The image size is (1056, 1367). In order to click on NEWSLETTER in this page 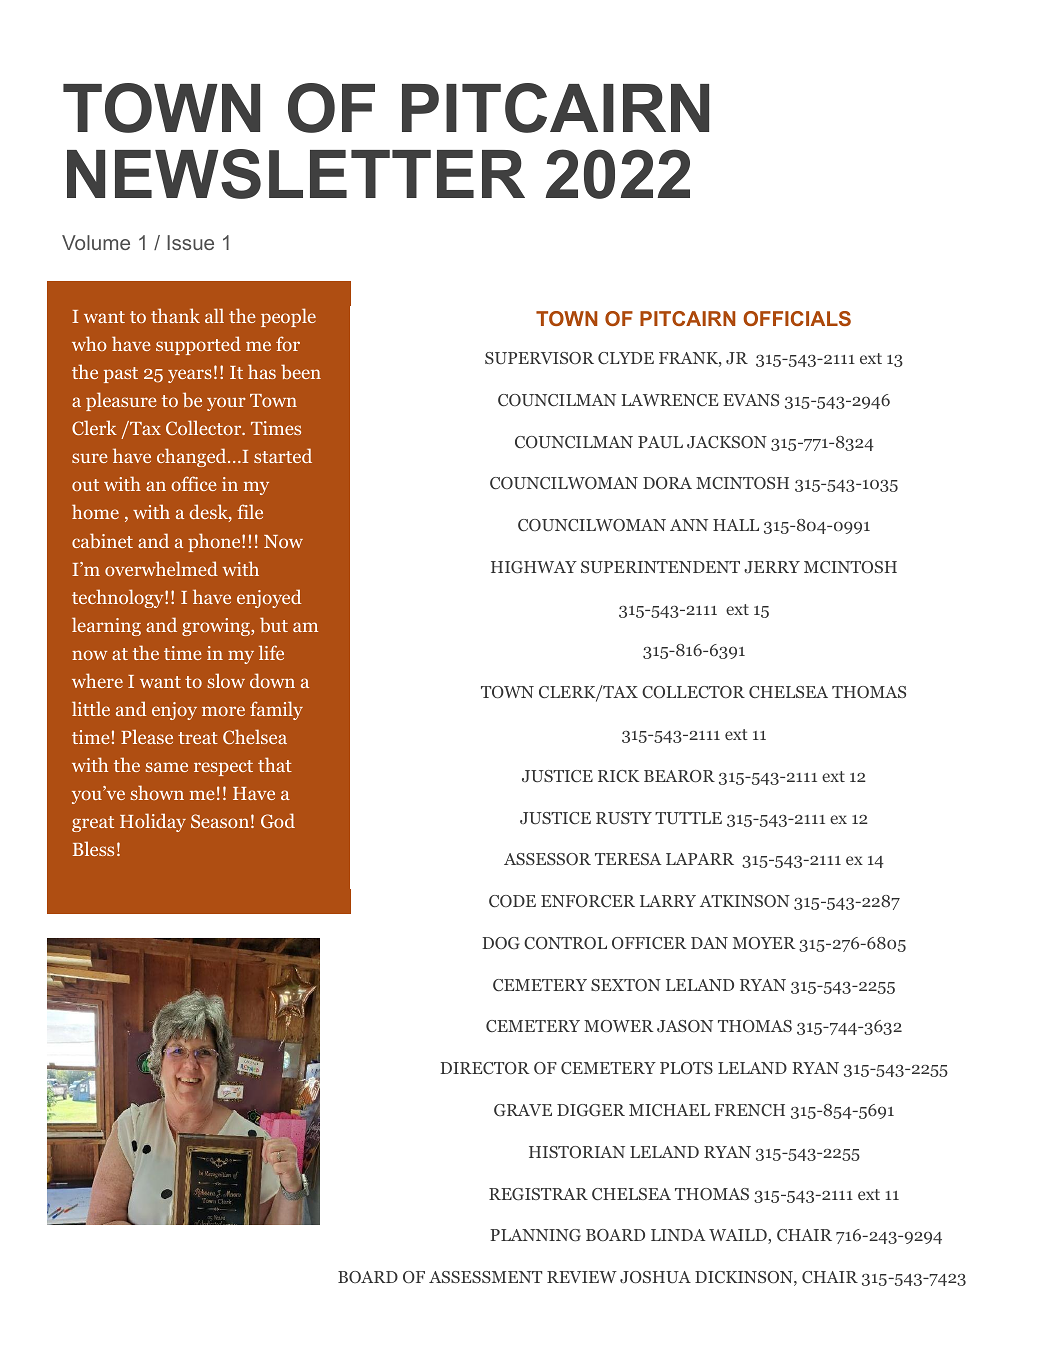, I will do `click(296, 174)`.
